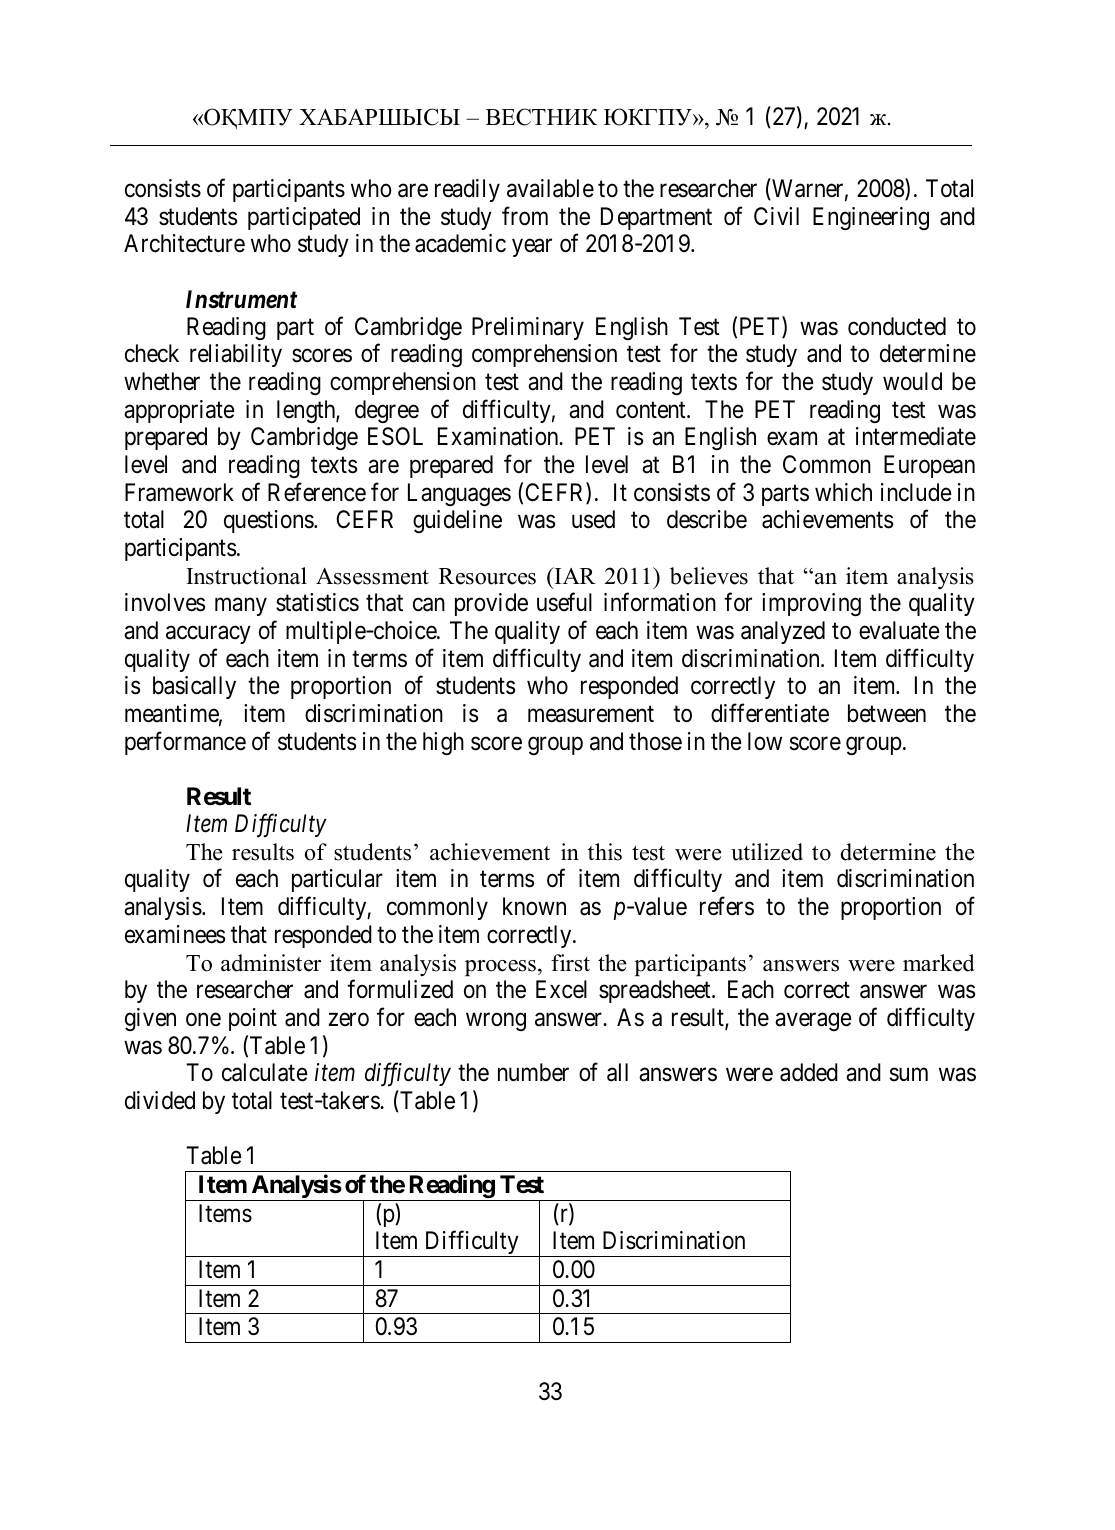 This screenshot has width=1115, height=1530. I want to click on from, so click(525, 216).
